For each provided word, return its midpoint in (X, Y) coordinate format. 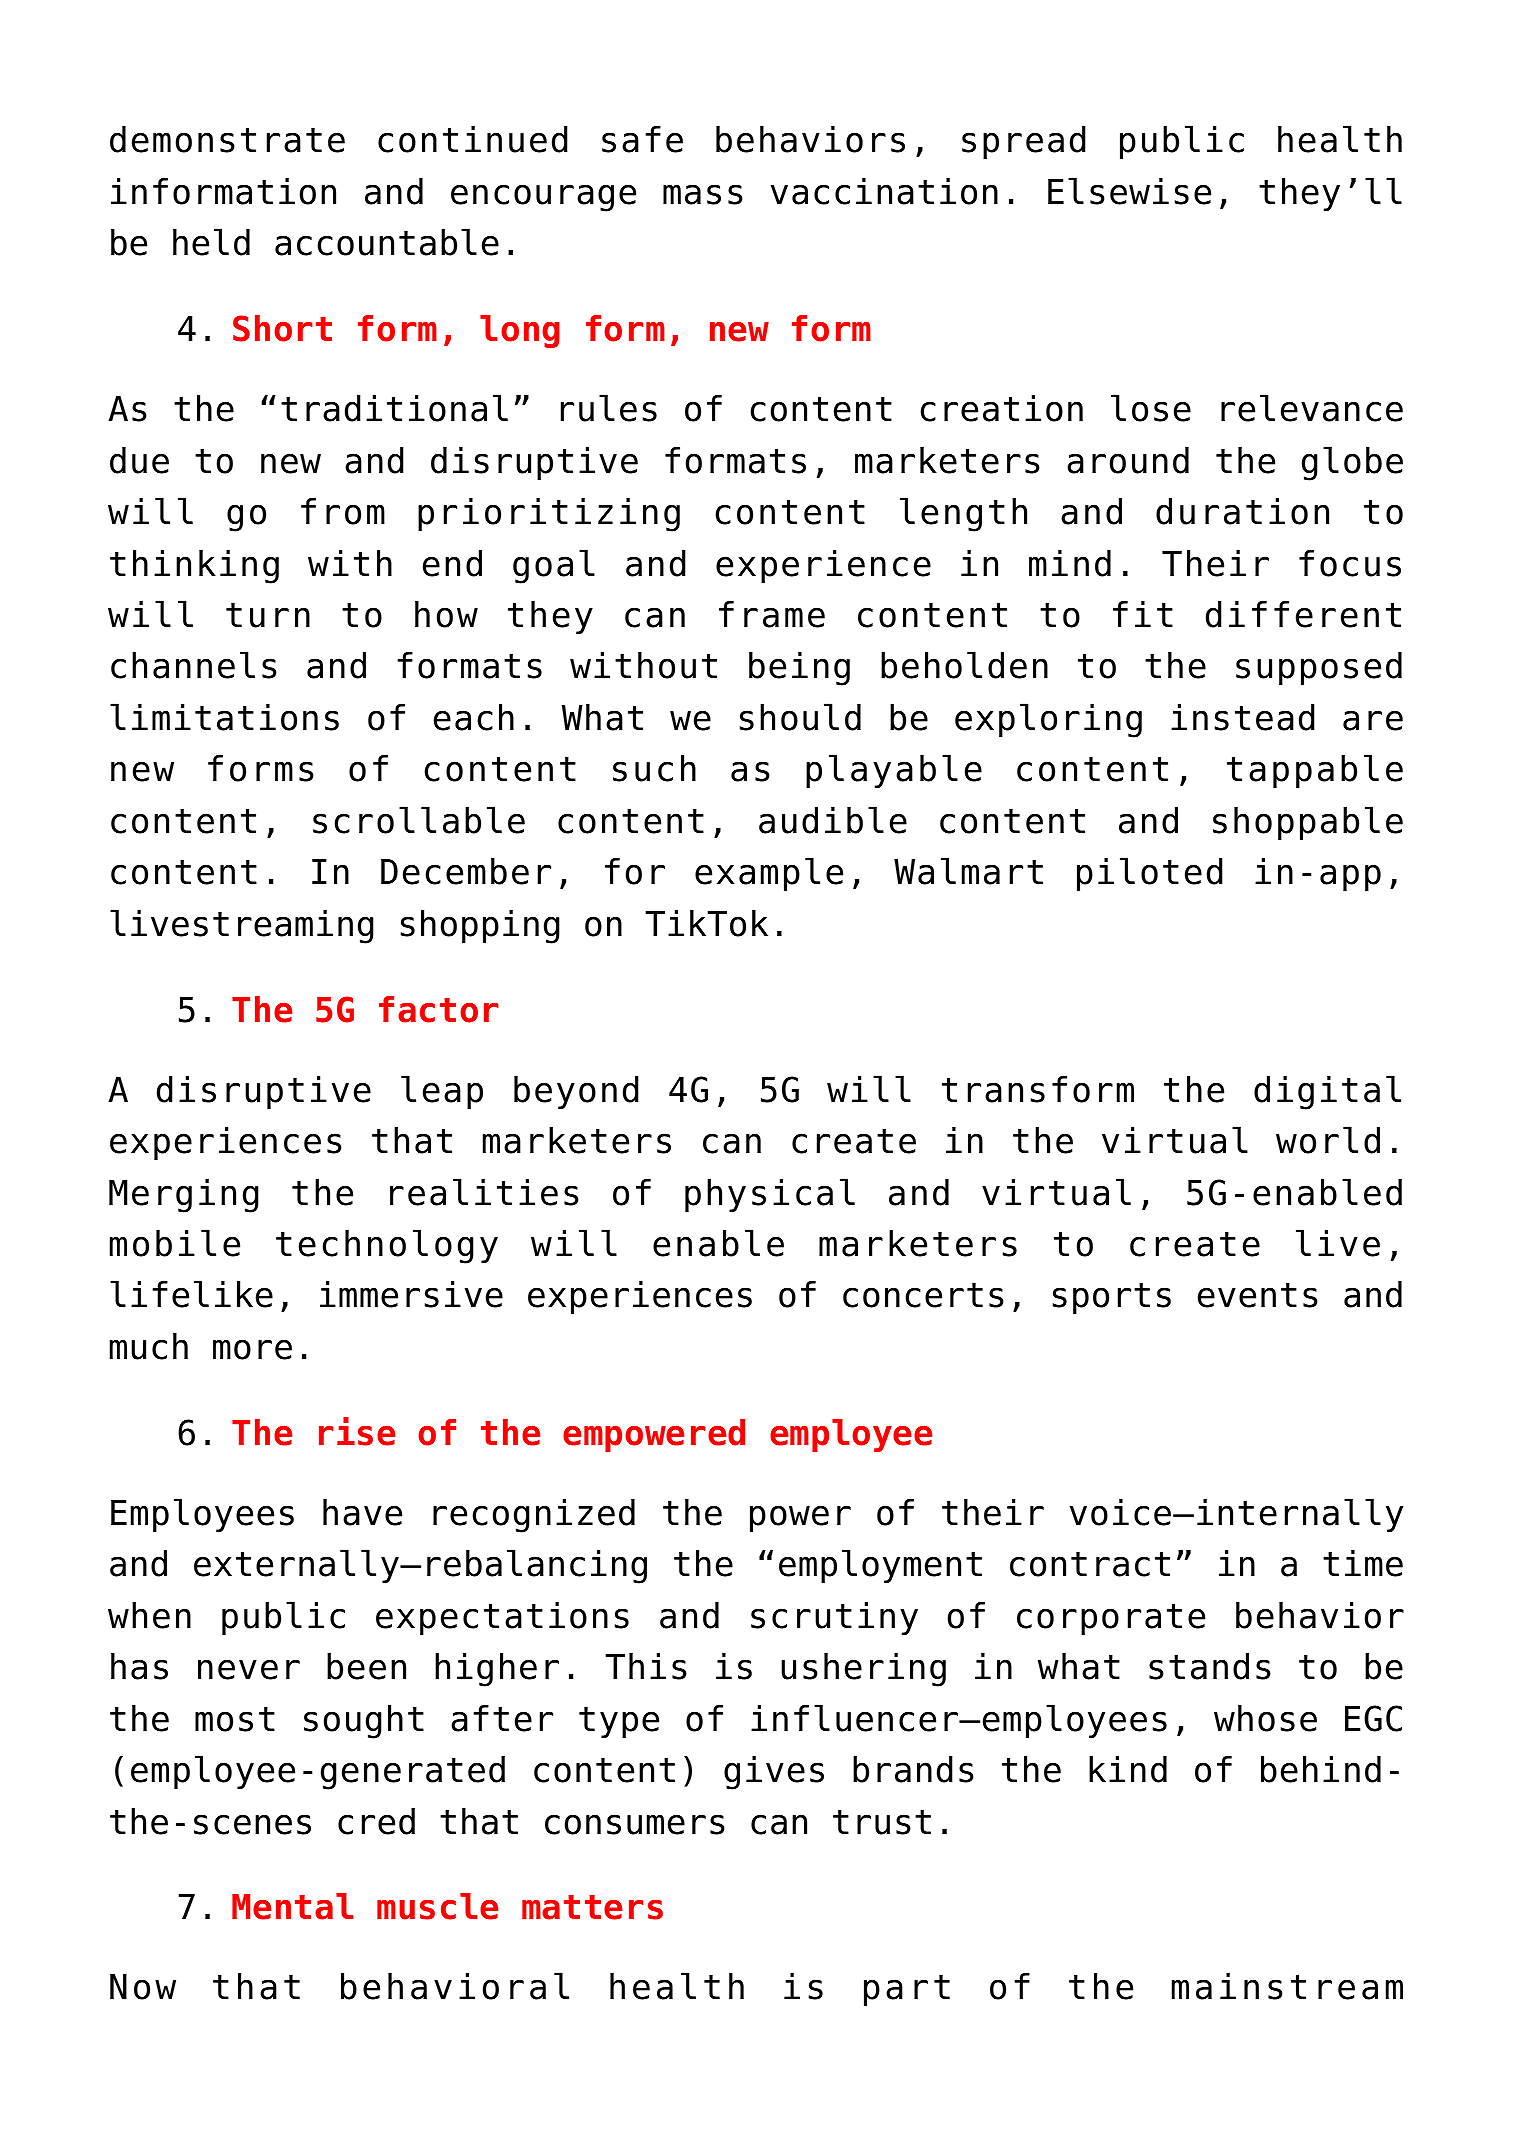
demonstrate (227, 139)
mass (703, 194)
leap (442, 1092)
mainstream (1287, 1986)
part (907, 1990)
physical (770, 1195)
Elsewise (1129, 191)
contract (1090, 1564)
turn (268, 615)
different (1303, 614)
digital (1327, 1092)
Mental (293, 1906)
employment (880, 1566)
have (362, 1512)
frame (772, 614)
